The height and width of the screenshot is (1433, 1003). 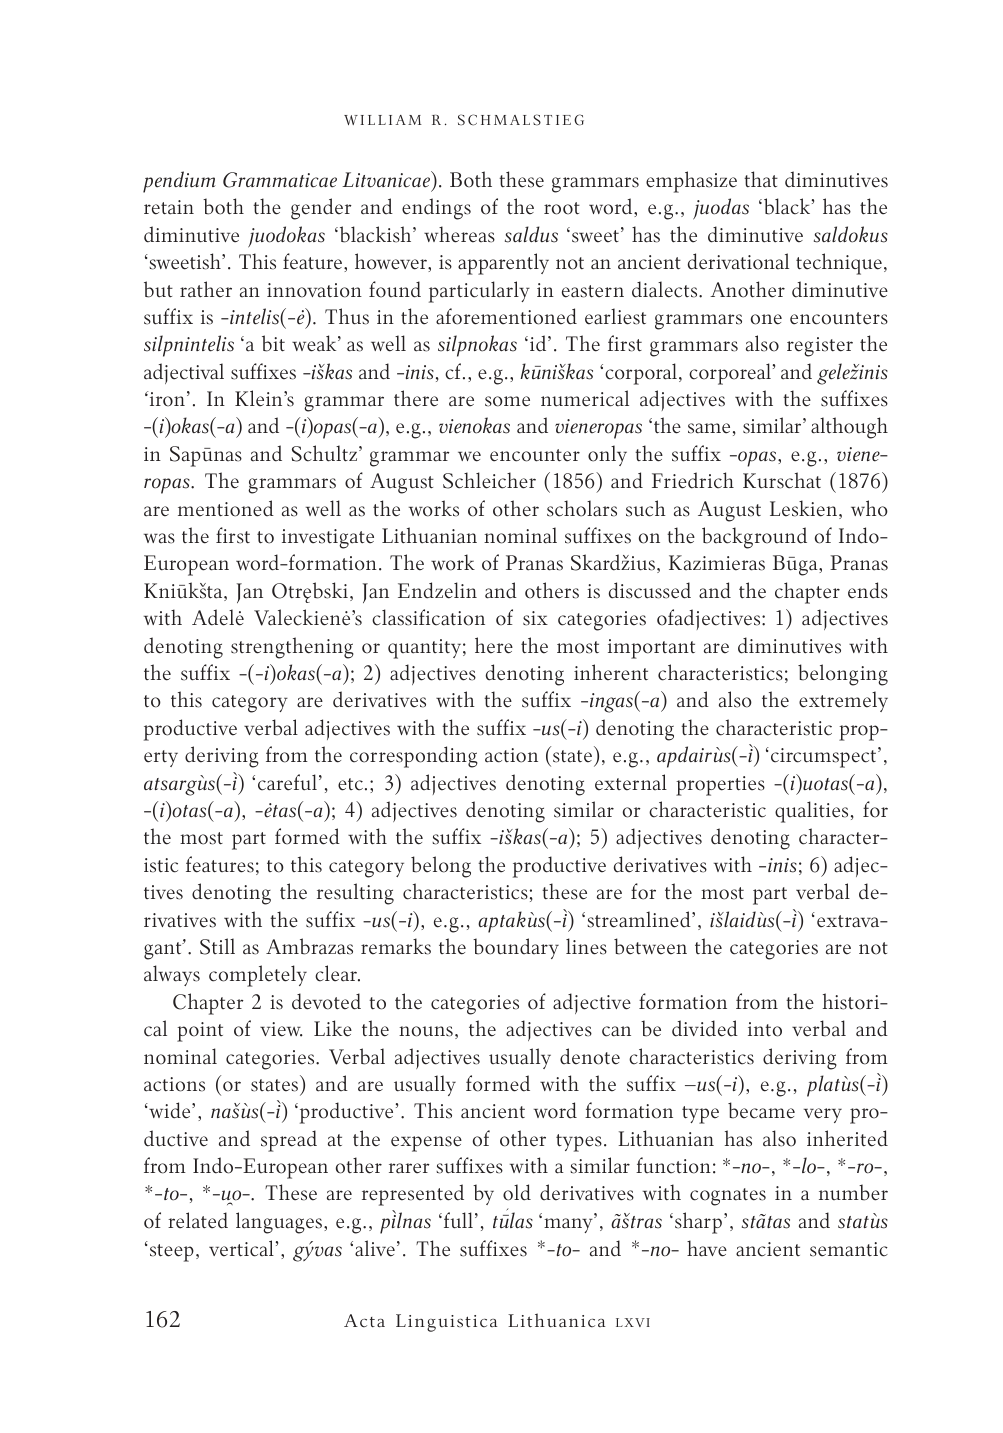 I want to click on that, so click(x=761, y=179).
